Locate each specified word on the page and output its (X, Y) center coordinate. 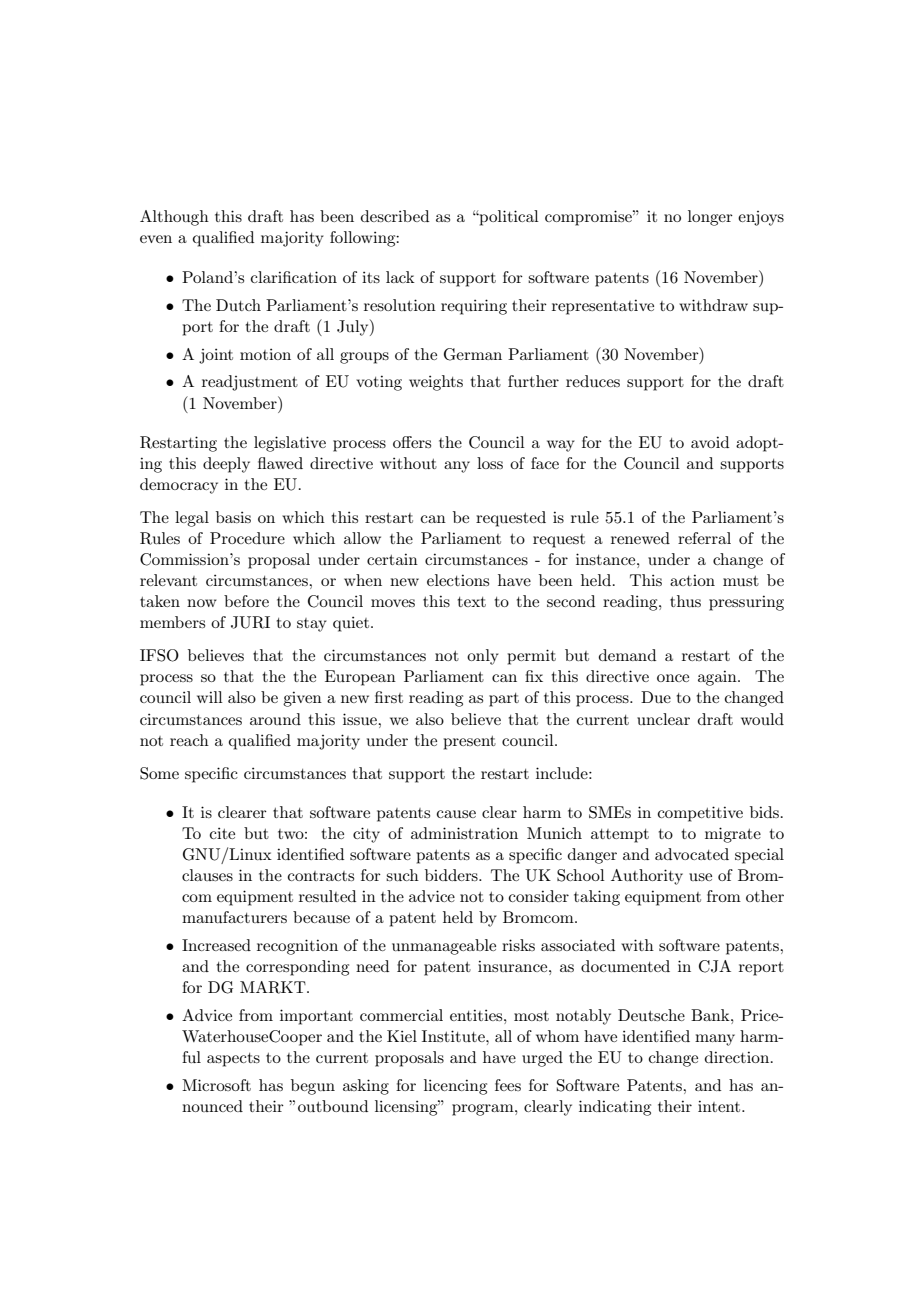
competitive (700, 814)
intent (720, 1106)
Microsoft (216, 1085)
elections (458, 580)
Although (174, 218)
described (395, 216)
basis (233, 517)
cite (222, 833)
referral (704, 538)
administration (464, 833)
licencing (455, 1087)
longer (710, 218)
